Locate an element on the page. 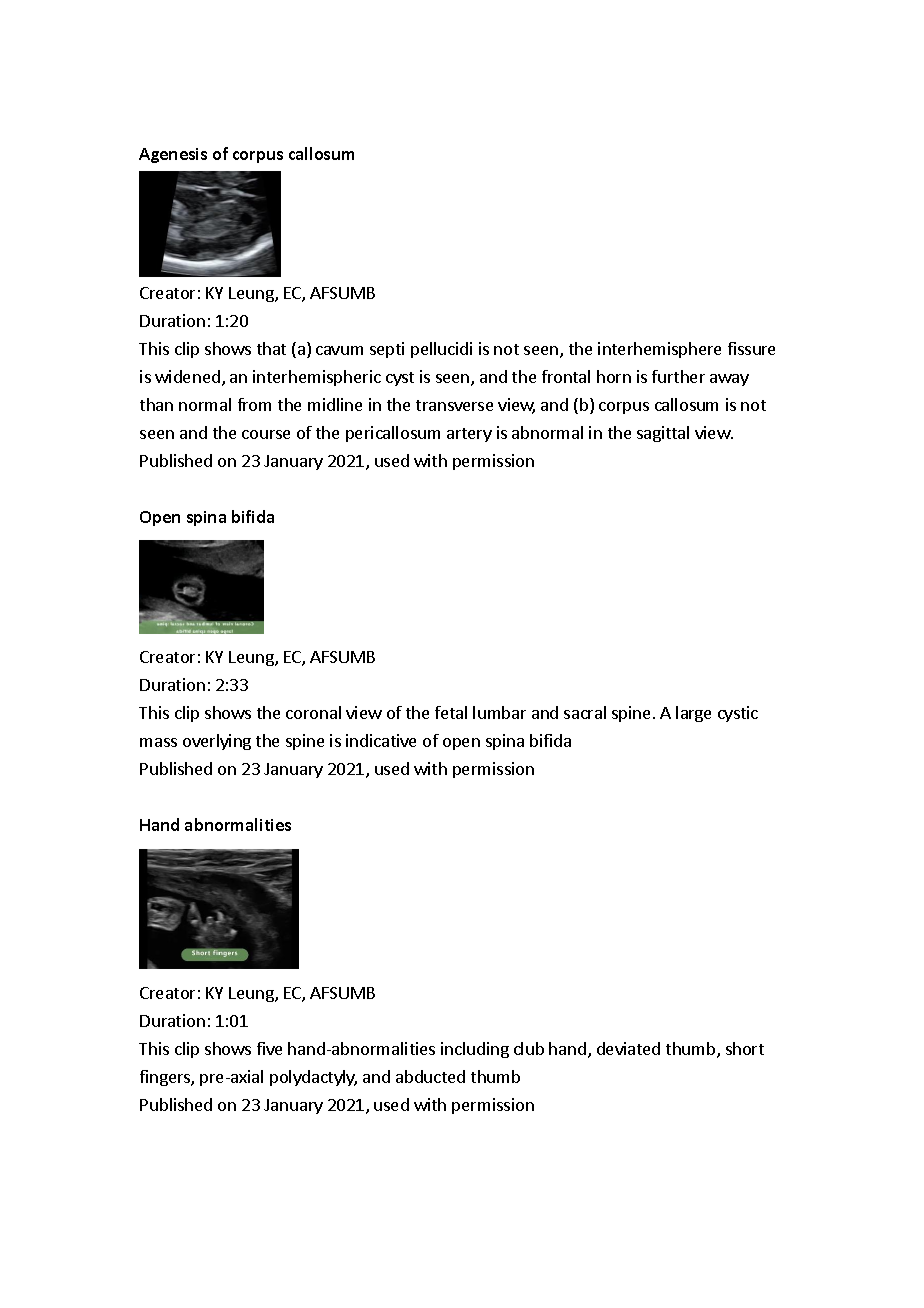 The width and height of the image is (924, 1308). widened is located at coordinates (187, 376).
